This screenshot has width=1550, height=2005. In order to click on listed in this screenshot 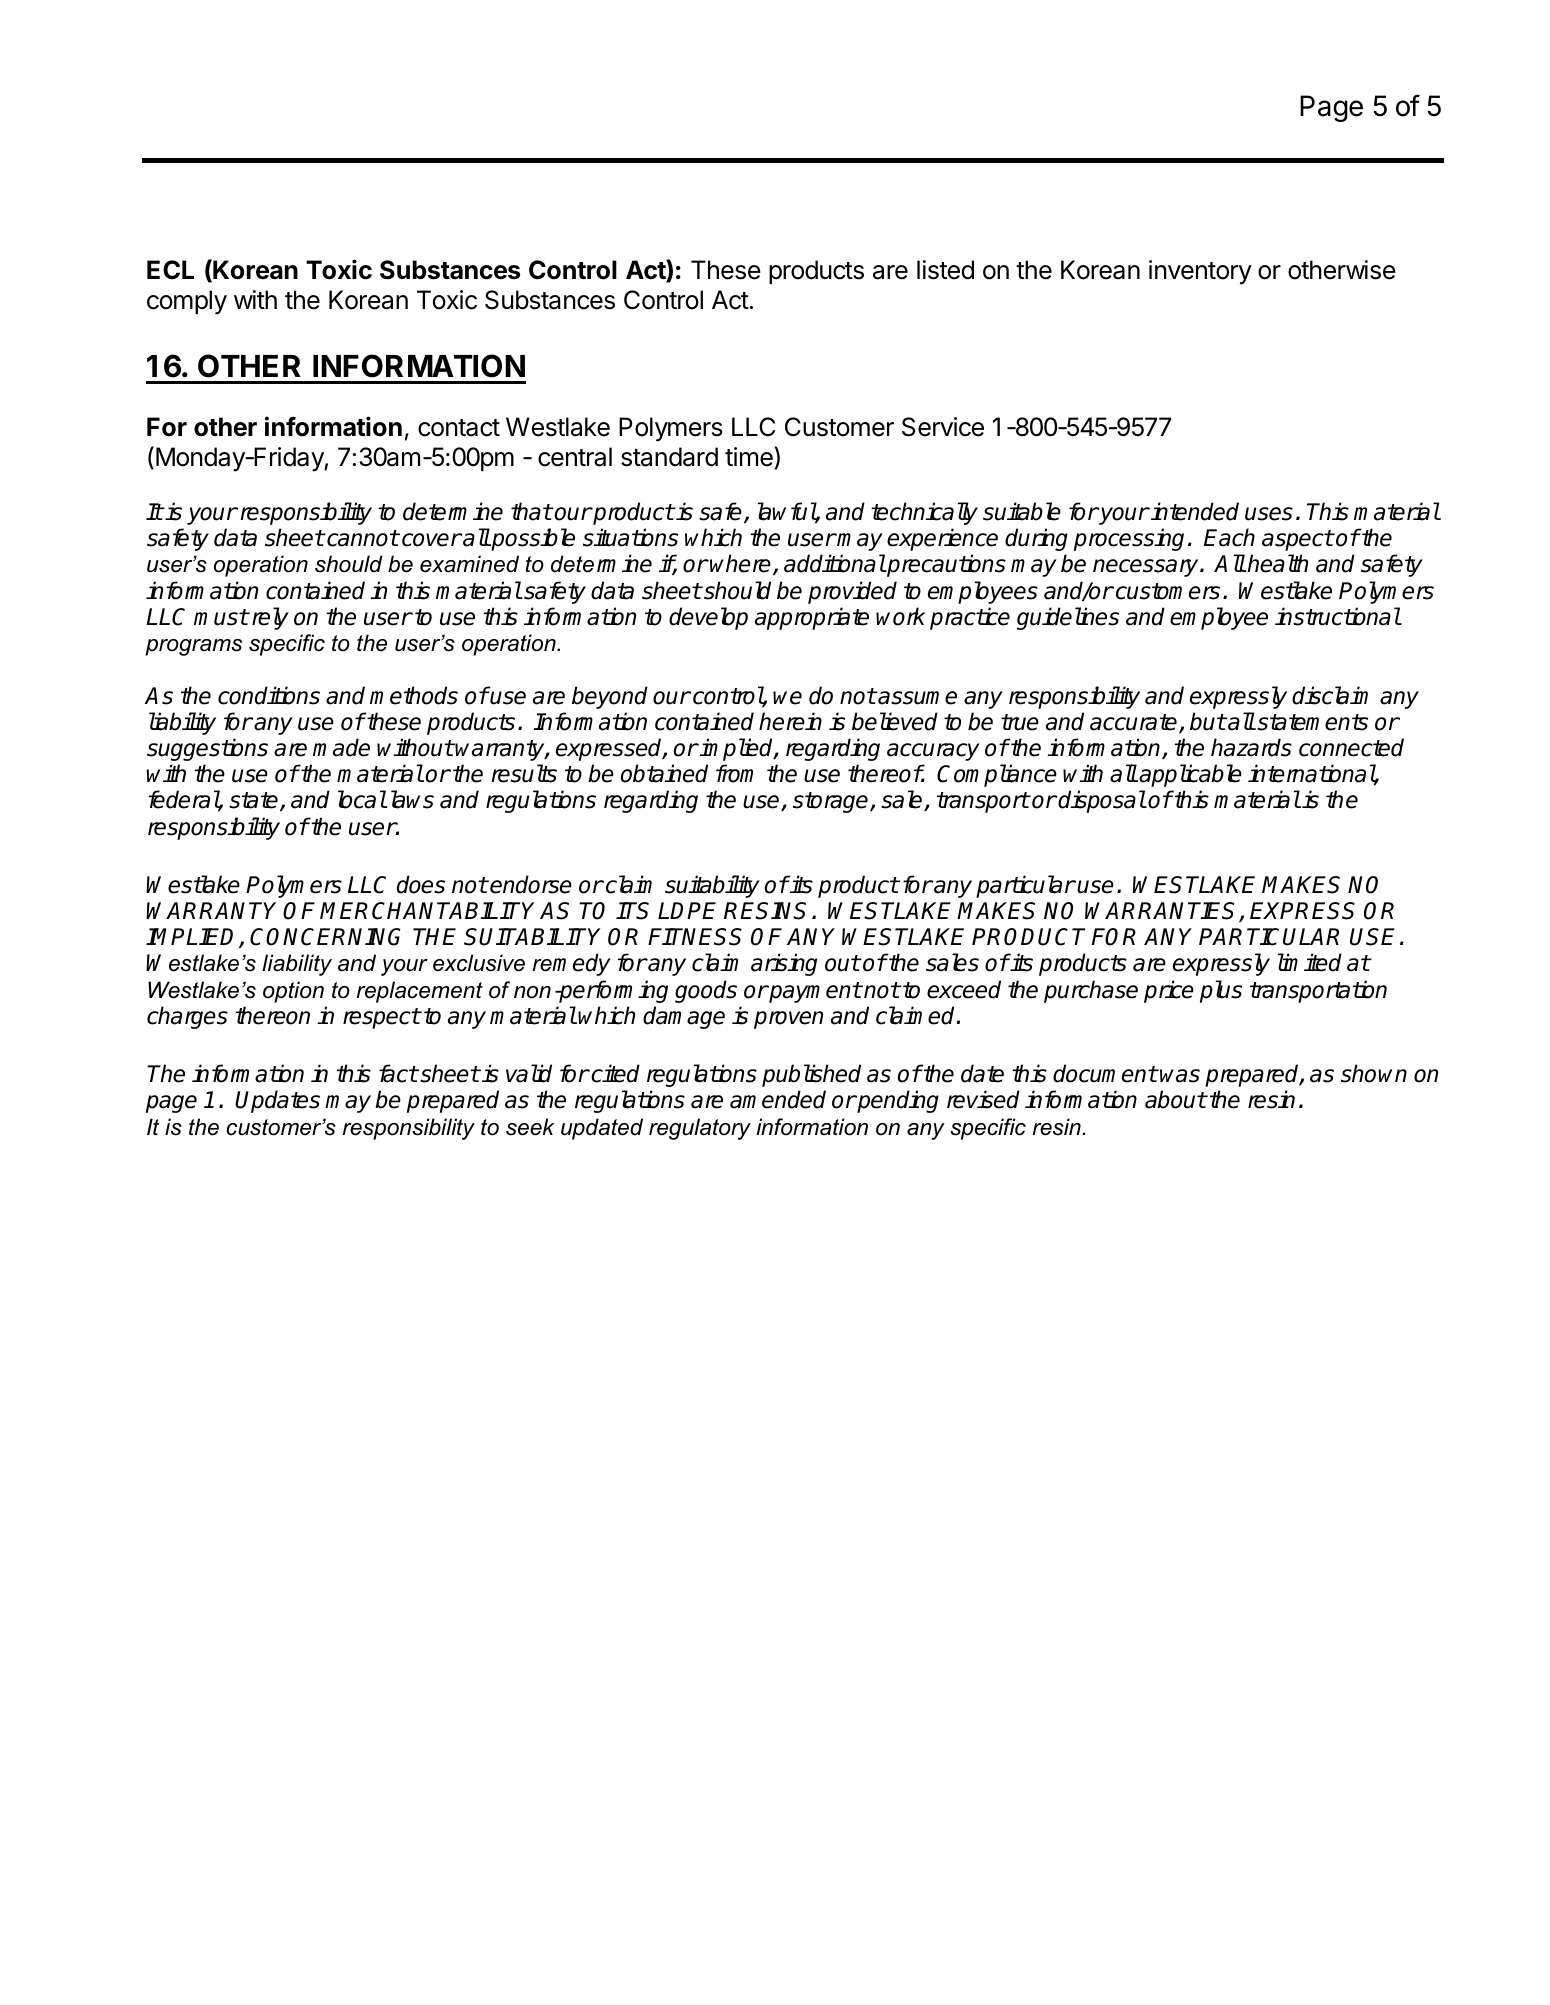, I will do `click(945, 270)`.
